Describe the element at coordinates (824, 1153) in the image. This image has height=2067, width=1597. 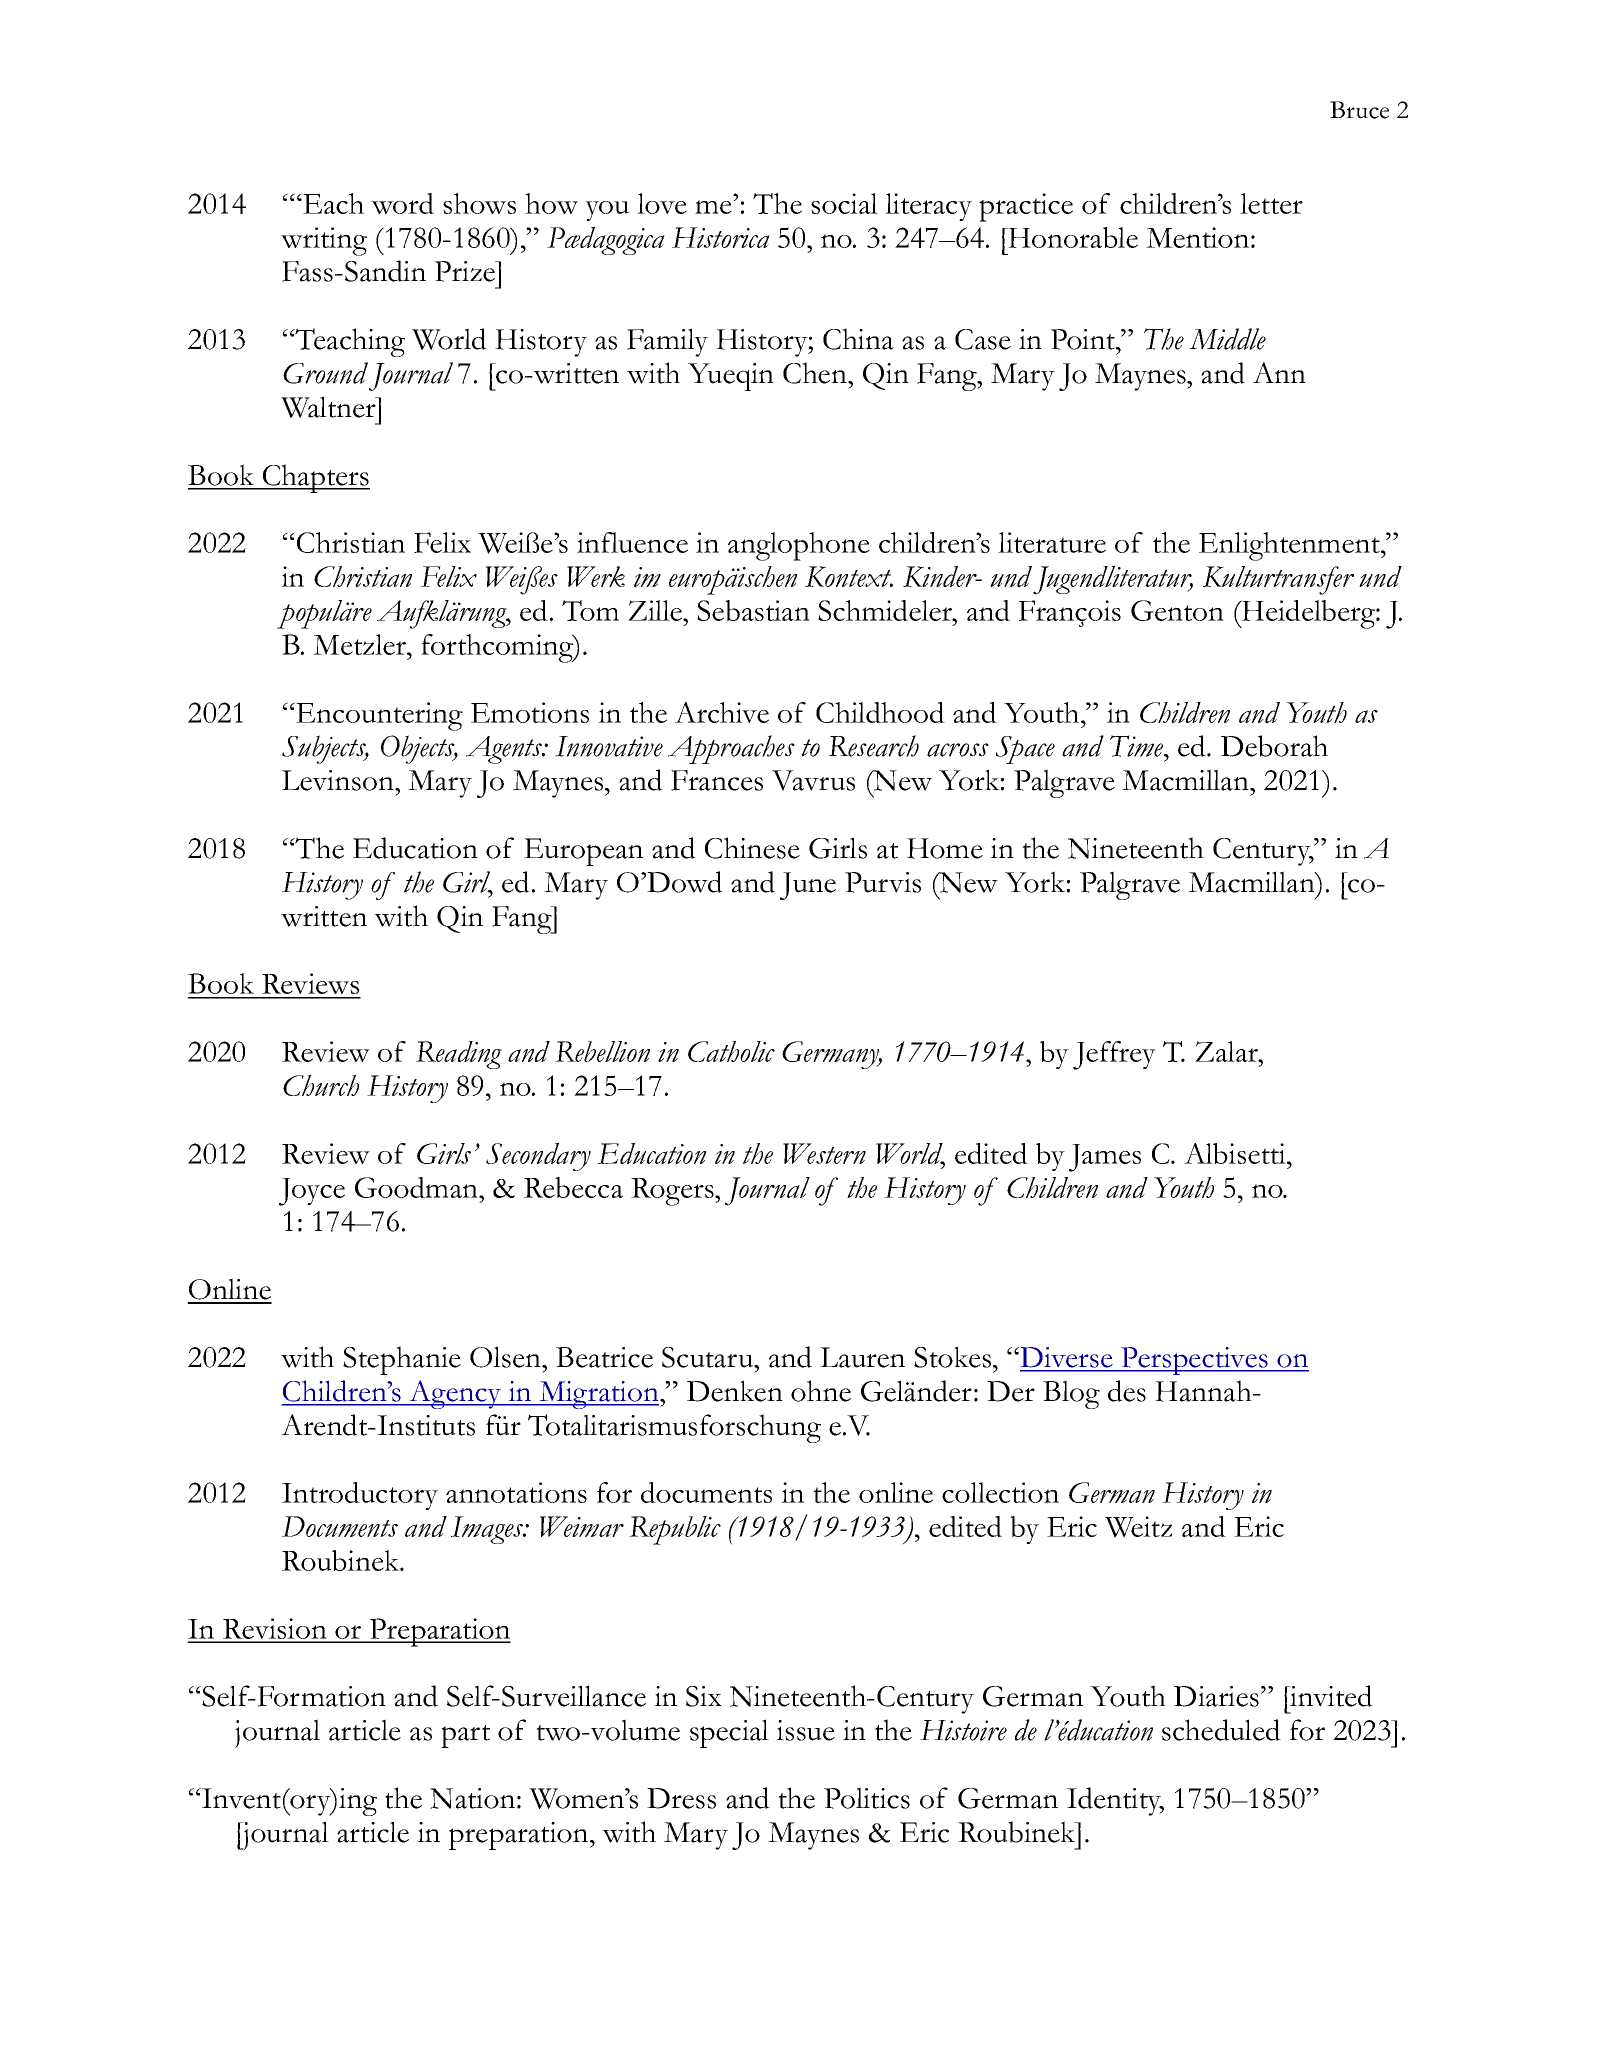
I see `Western` at that location.
